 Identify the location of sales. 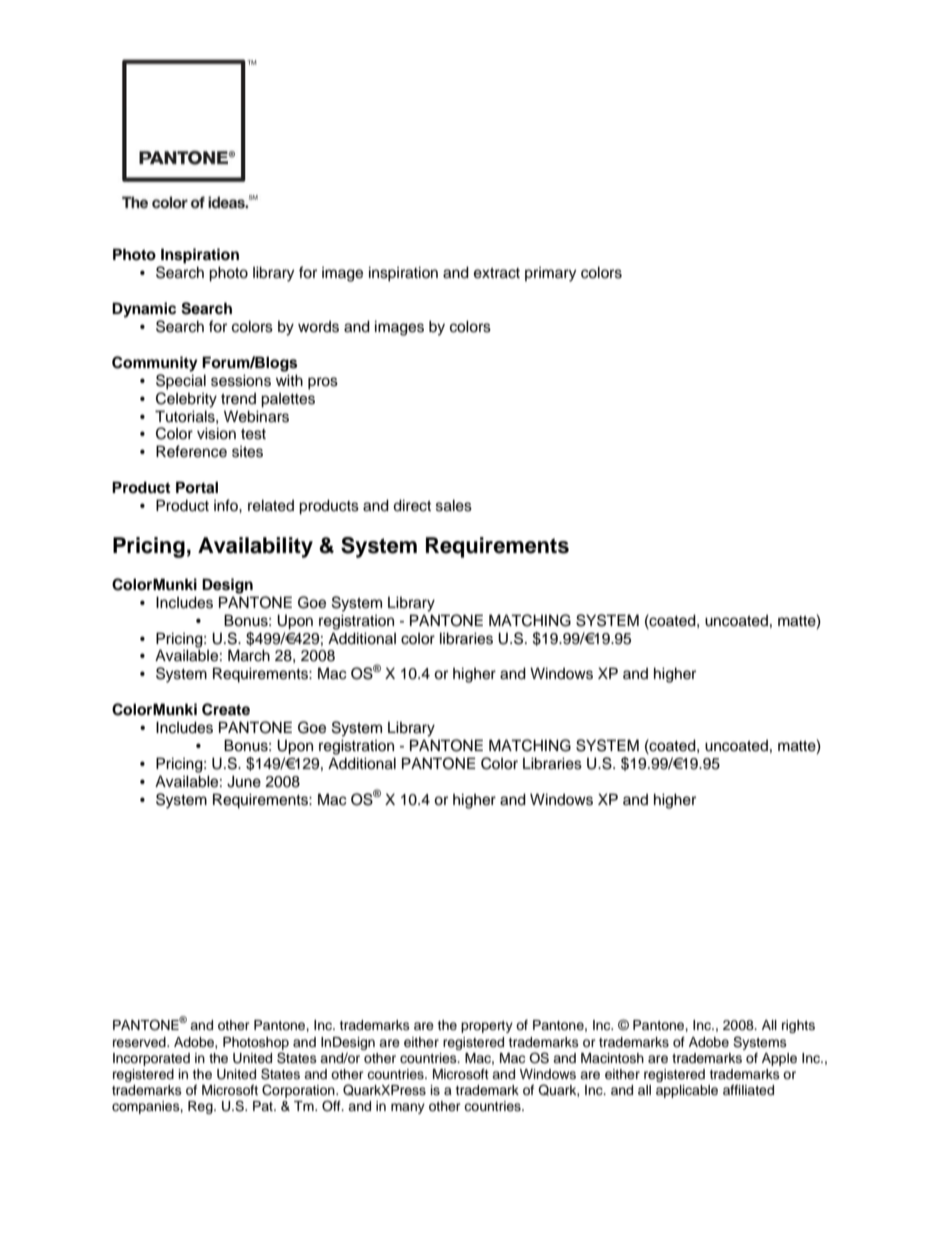
(454, 505).
